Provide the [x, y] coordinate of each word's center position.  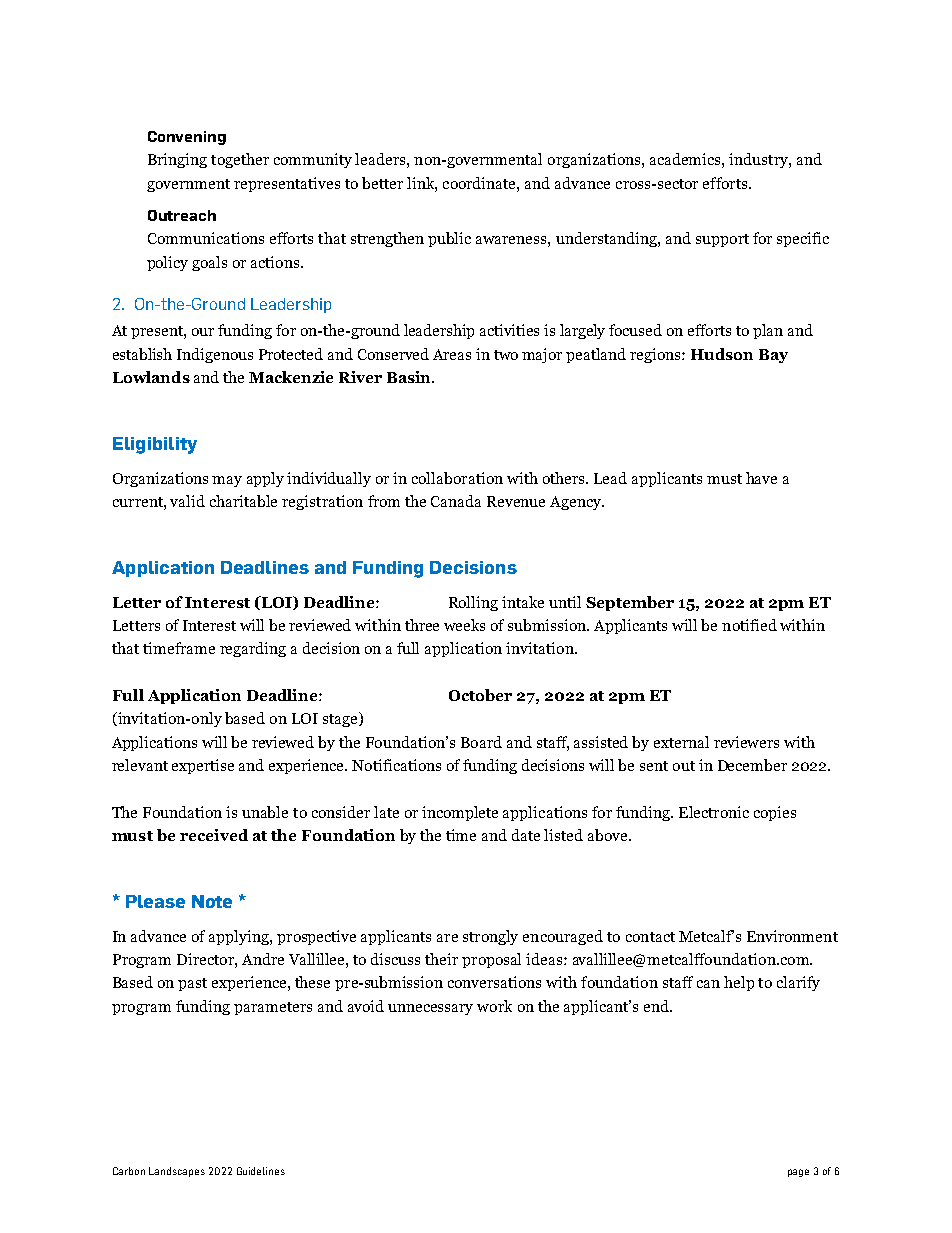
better [382, 183]
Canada [456, 501]
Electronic [714, 812]
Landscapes [177, 1172]
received [214, 835]
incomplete [460, 813]
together [240, 160]
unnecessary [430, 1009]
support [722, 240]
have [761, 478]
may [227, 481]
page [798, 1173]
